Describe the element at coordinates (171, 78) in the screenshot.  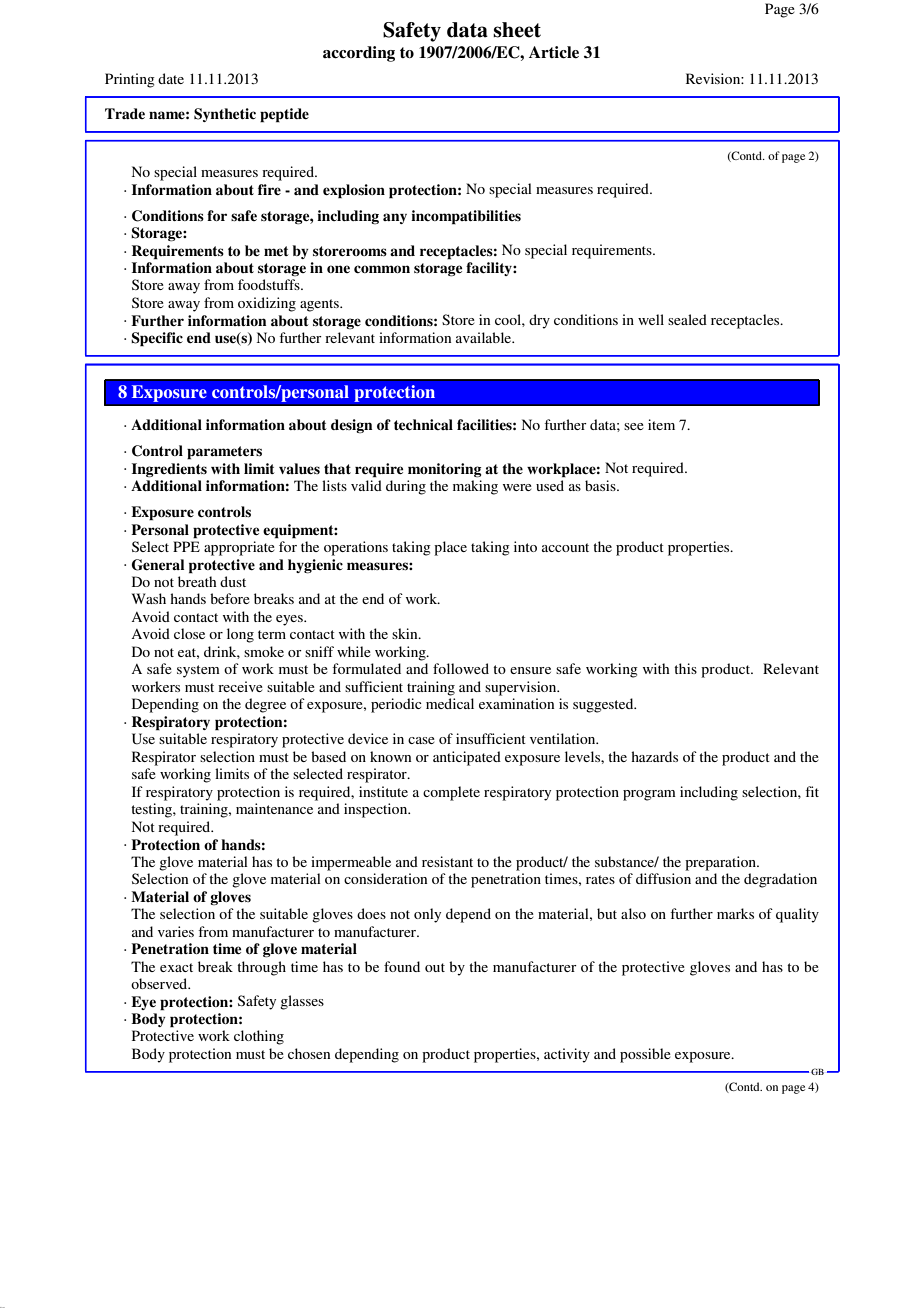
I see `date` at that location.
